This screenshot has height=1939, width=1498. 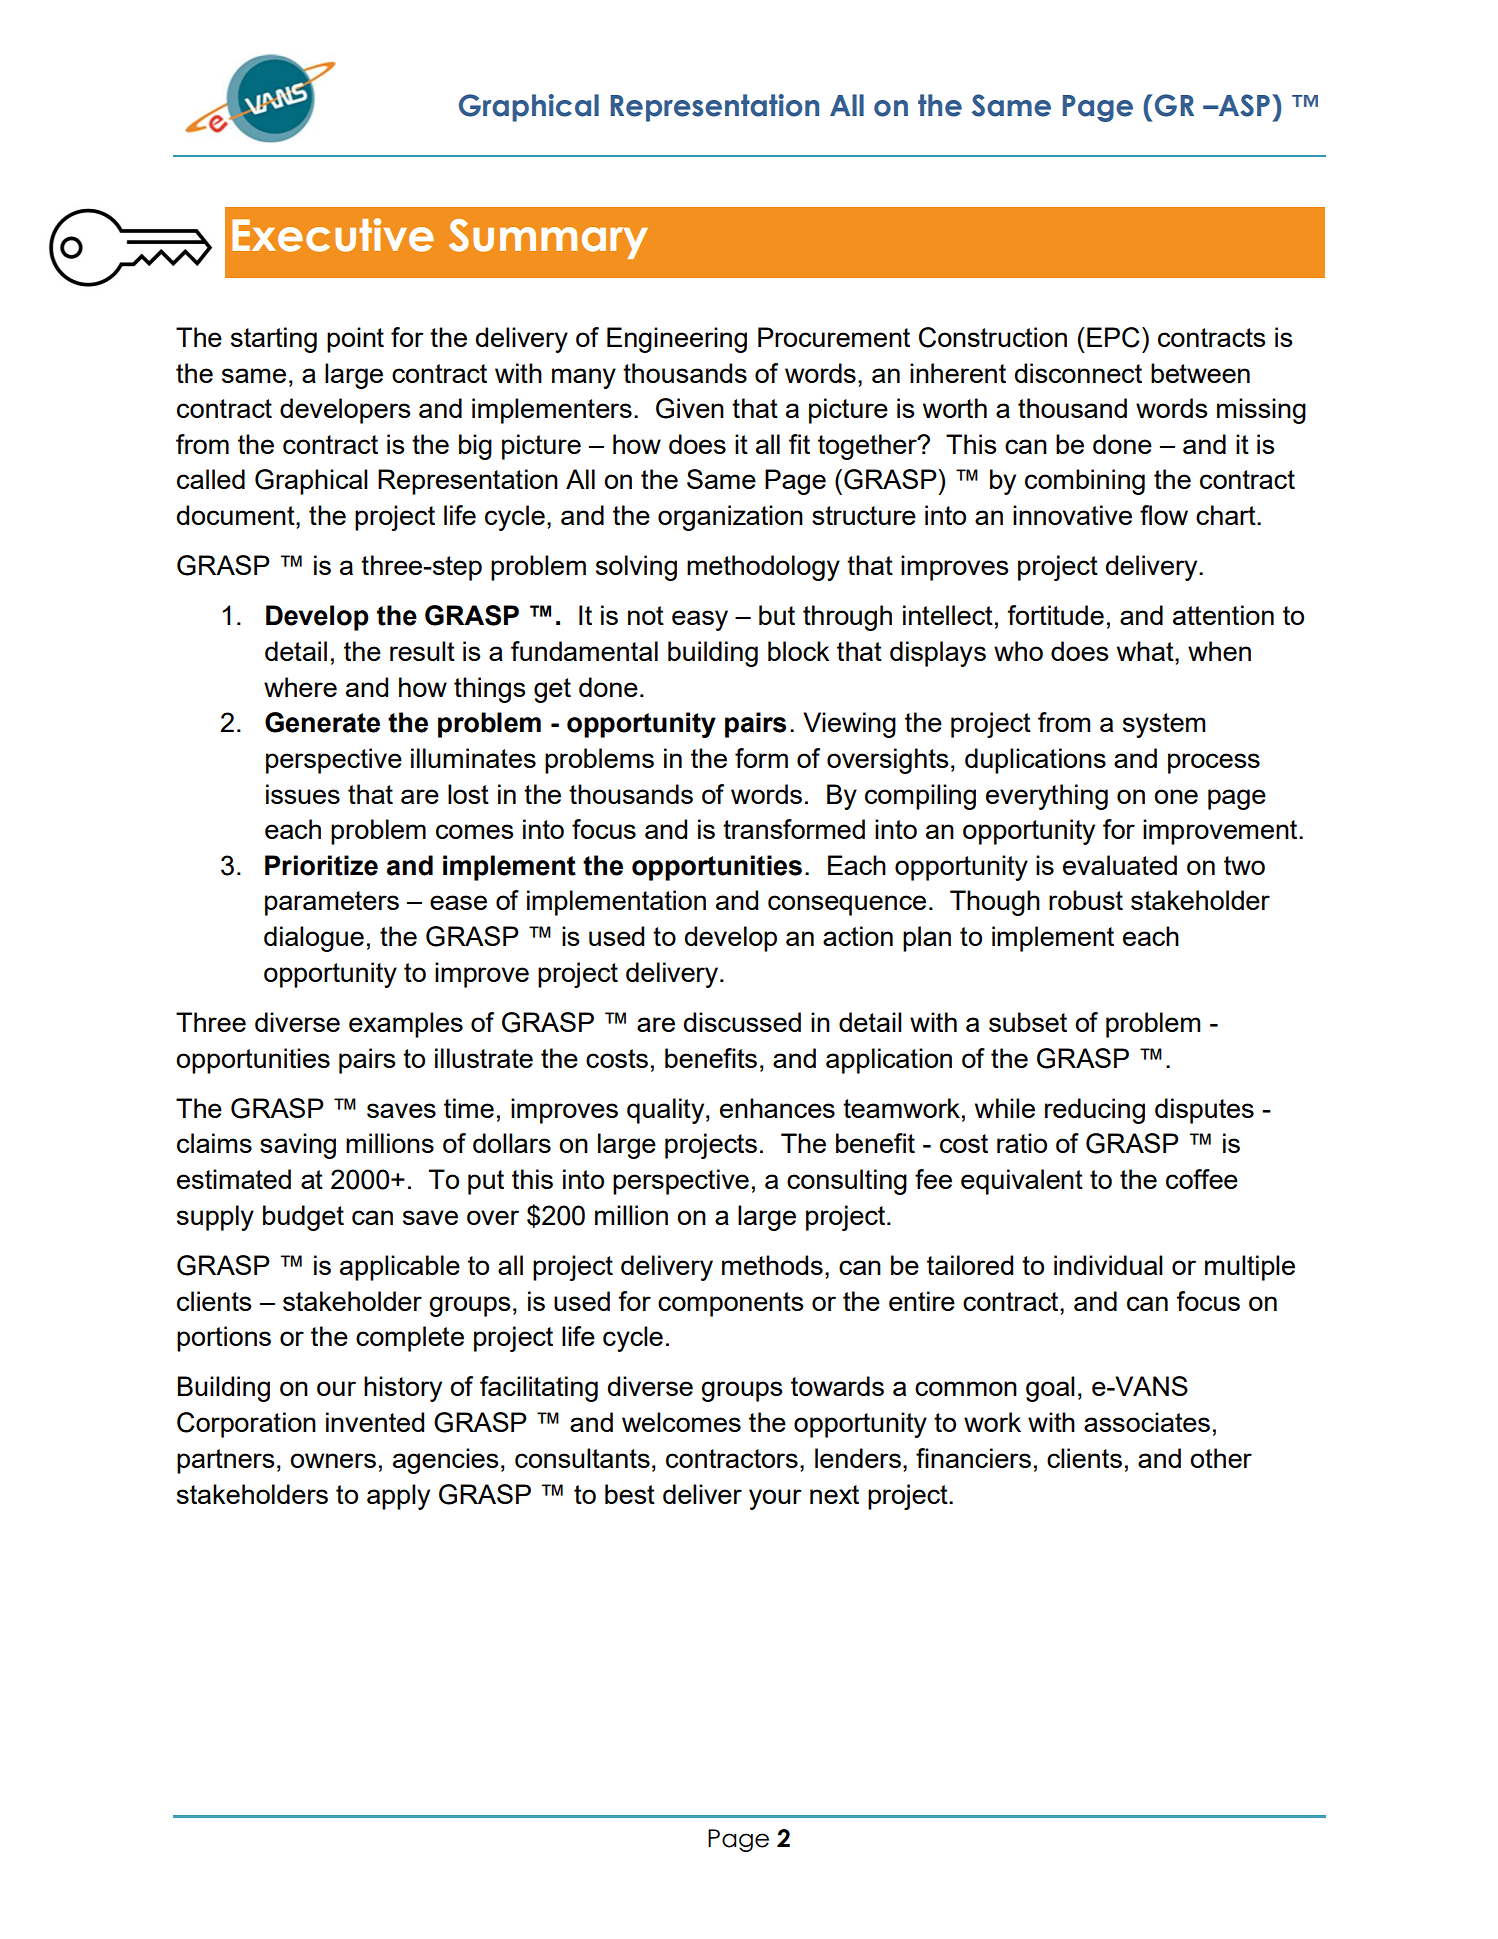 What do you see at coordinates (1113, 337) in the screenshot?
I see `EPC` at bounding box center [1113, 337].
